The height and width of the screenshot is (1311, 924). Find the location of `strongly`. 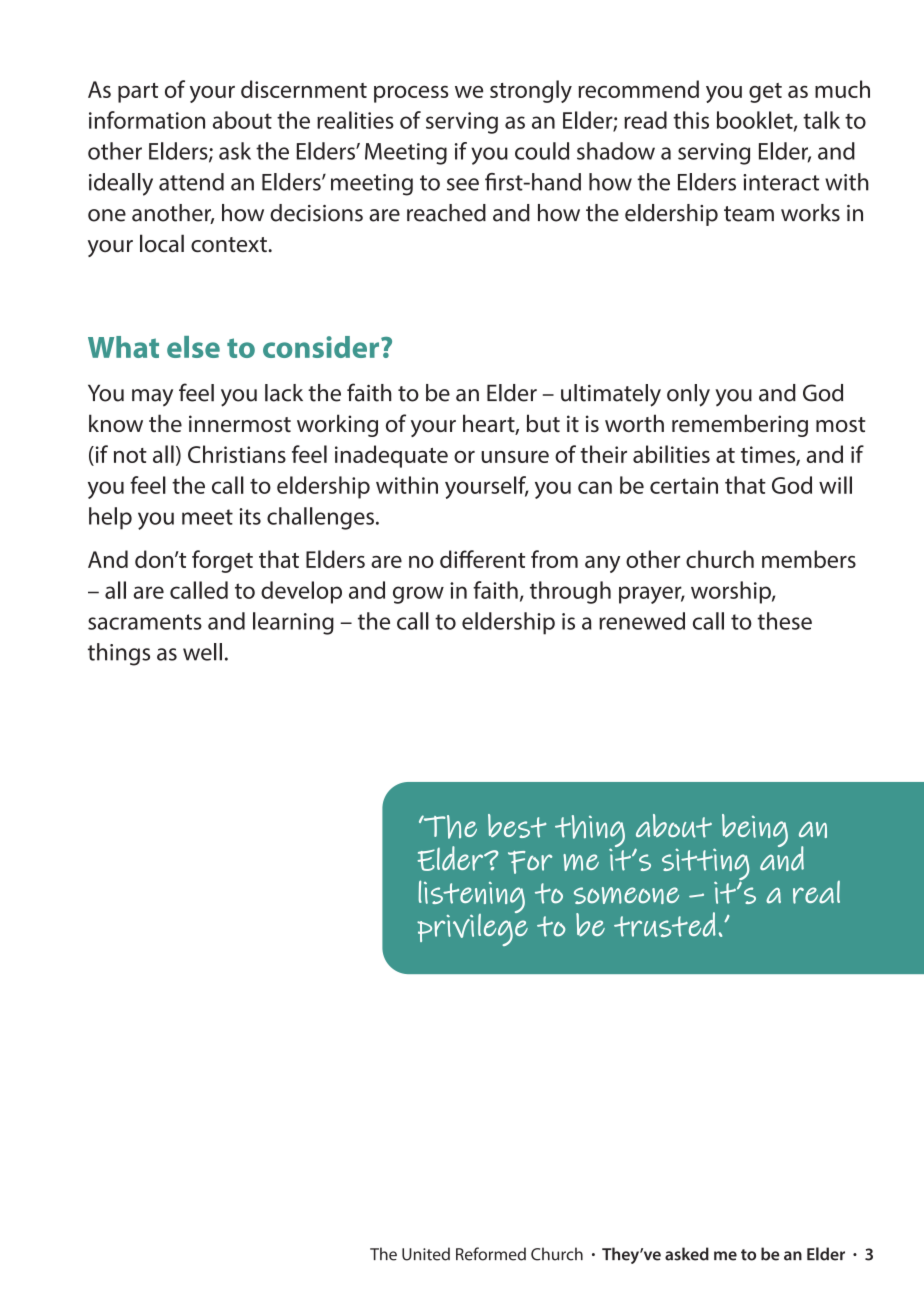

strongly is located at coordinates (531, 91).
